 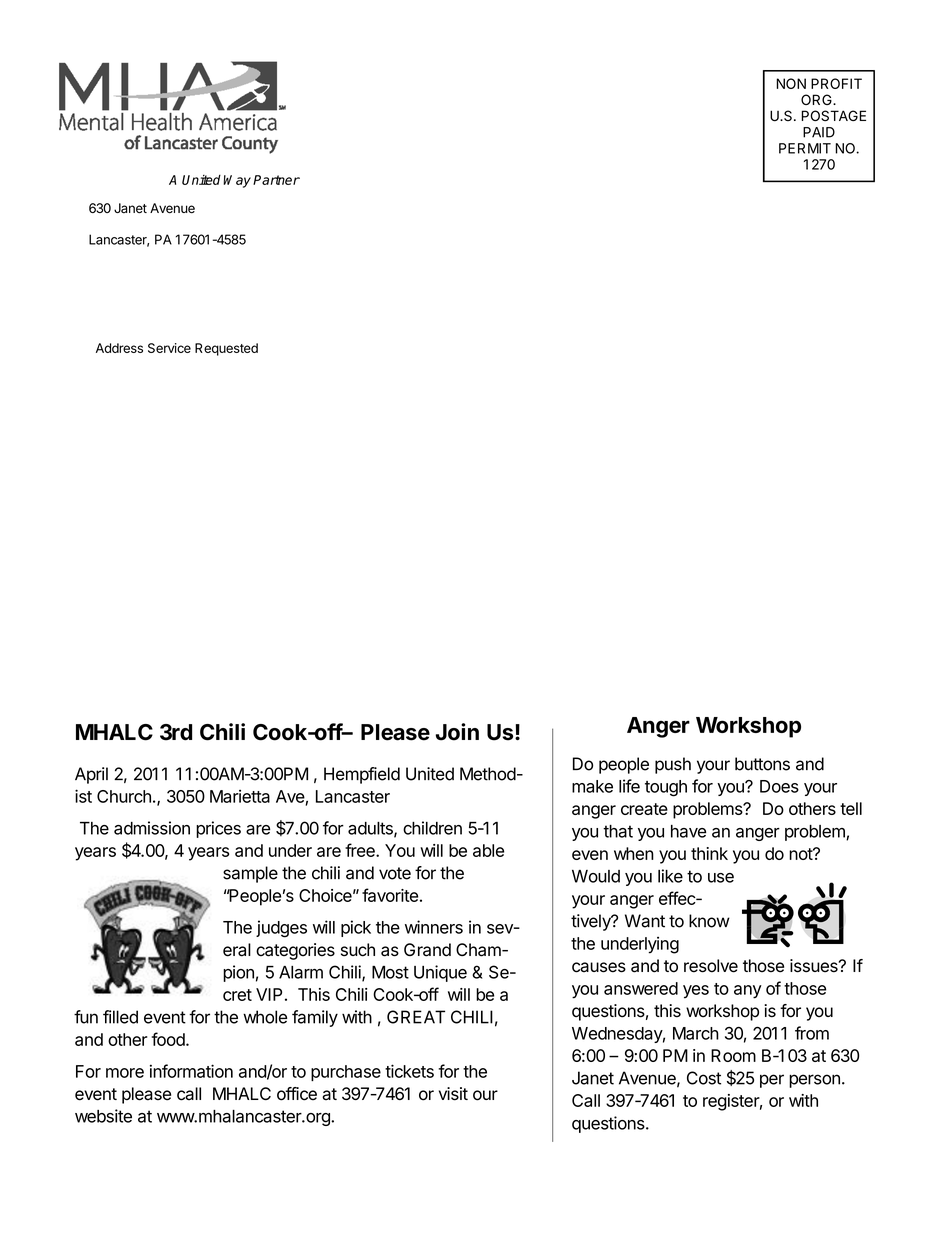 I want to click on push, so click(x=673, y=765).
